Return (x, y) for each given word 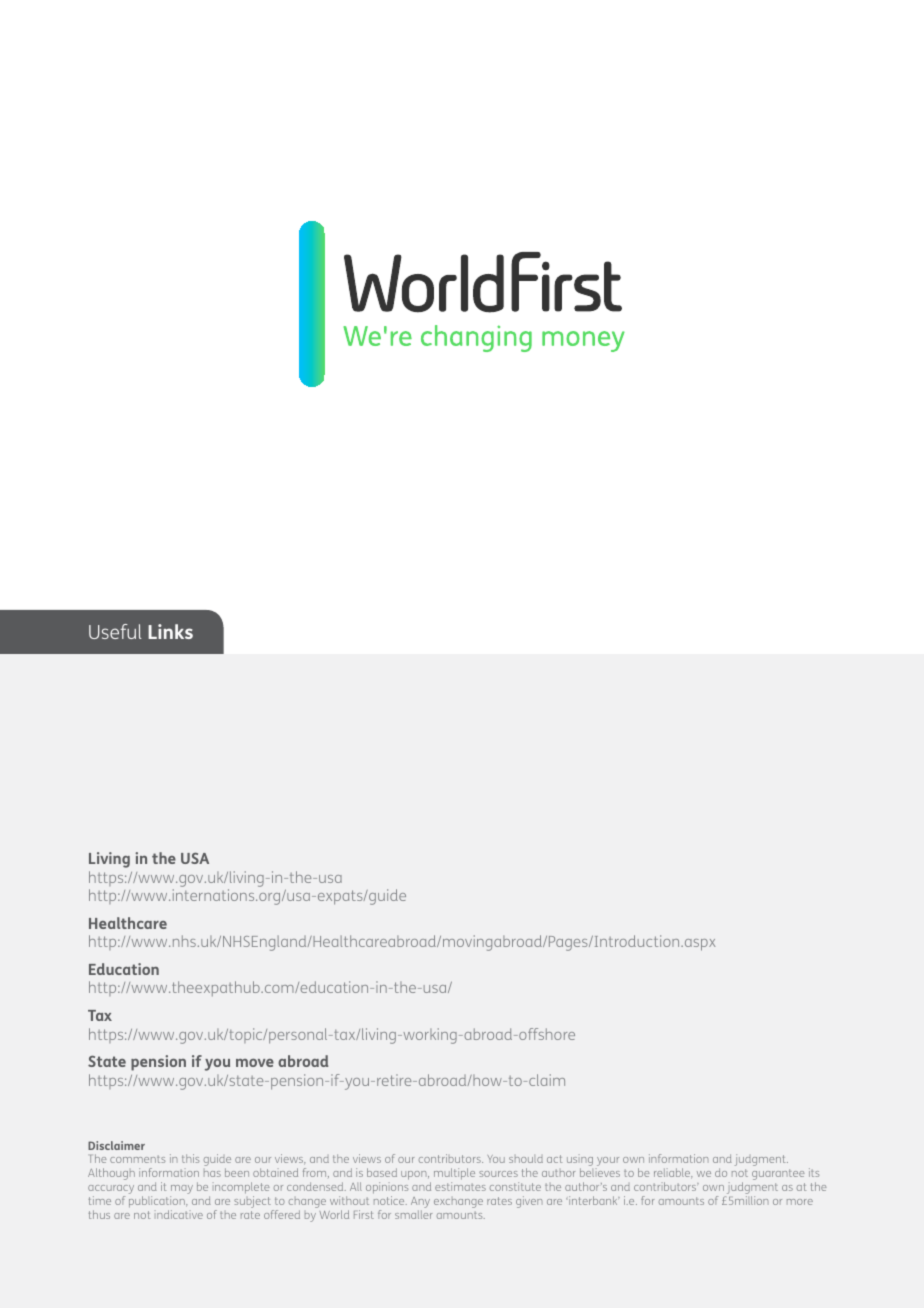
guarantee (778, 1174)
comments (137, 1159)
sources (498, 1174)
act (554, 1159)
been (237, 1172)
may (181, 1191)
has (212, 1174)
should (526, 1159)
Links (170, 631)
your (607, 1163)
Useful (115, 631)
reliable (673, 1173)
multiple (454, 1175)
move (255, 1063)
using (580, 1161)
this (190, 1158)
